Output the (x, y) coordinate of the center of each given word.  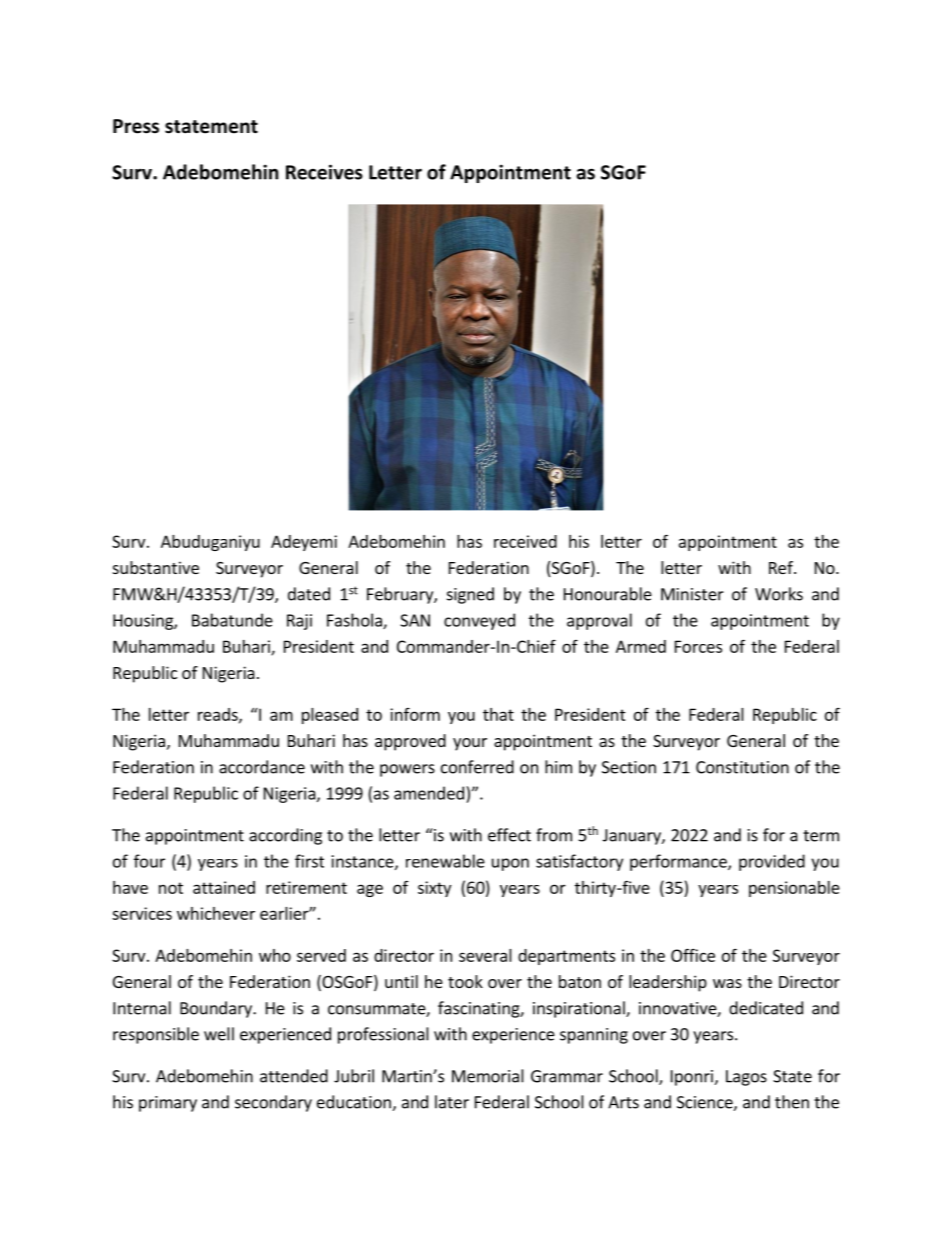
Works (779, 594)
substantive (156, 567)
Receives (324, 172)
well (219, 1034)
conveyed (479, 621)
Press (136, 126)
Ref (782, 567)
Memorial (488, 1076)
